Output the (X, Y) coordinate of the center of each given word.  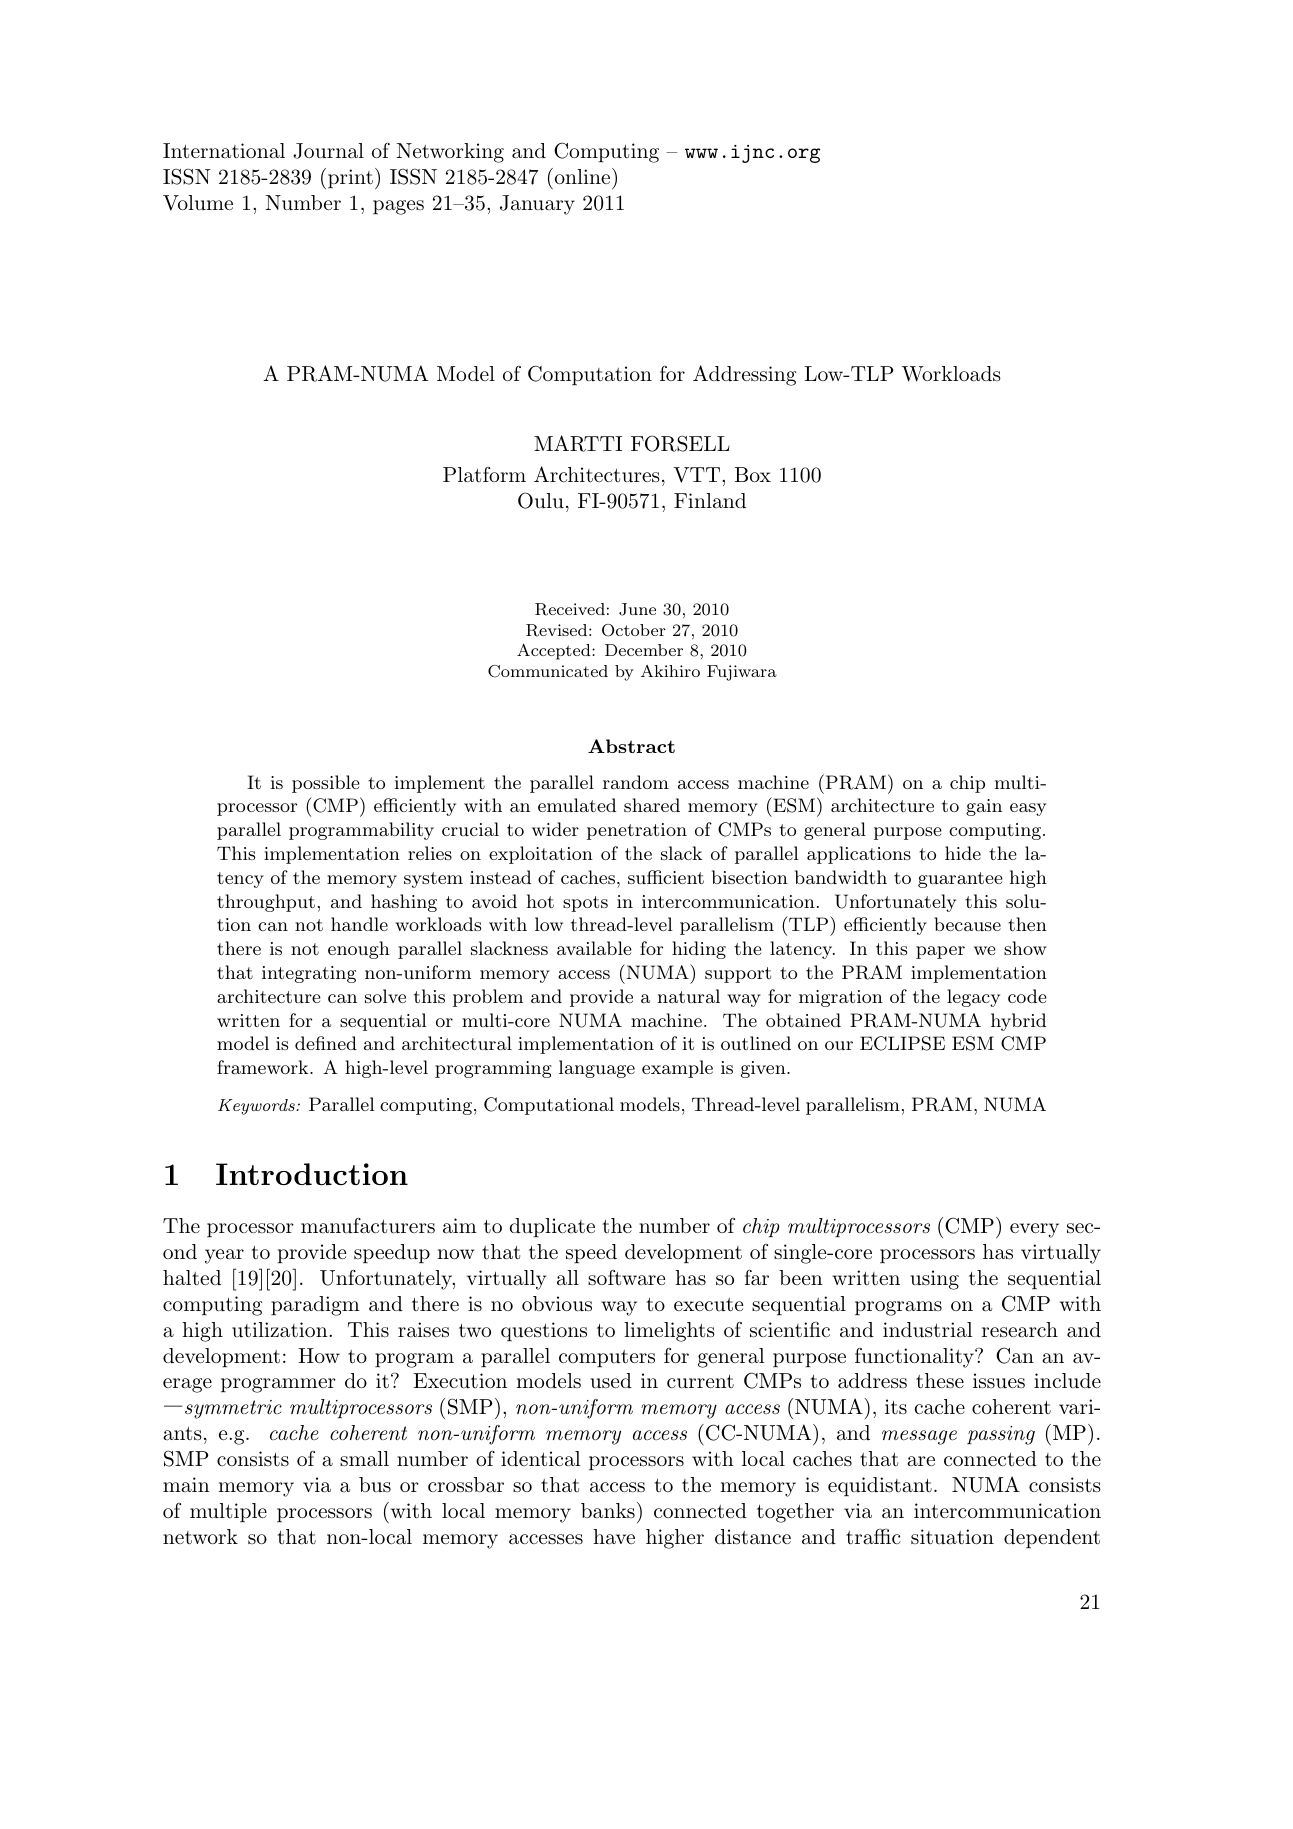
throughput (266, 903)
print (350, 178)
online (582, 176)
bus (375, 1484)
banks (608, 1511)
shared (652, 805)
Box (753, 474)
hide (963, 853)
